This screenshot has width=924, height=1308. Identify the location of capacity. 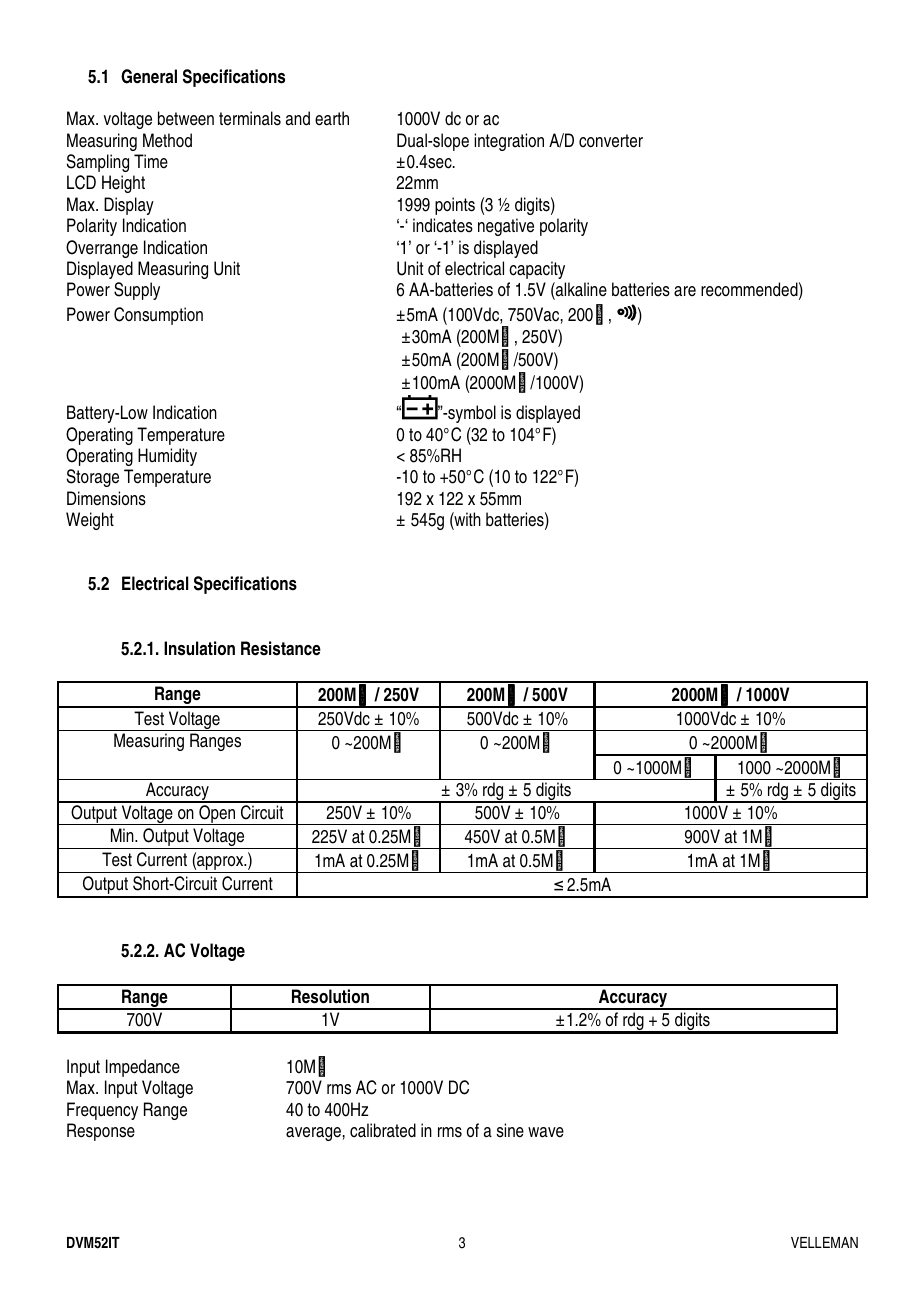
(537, 270).
